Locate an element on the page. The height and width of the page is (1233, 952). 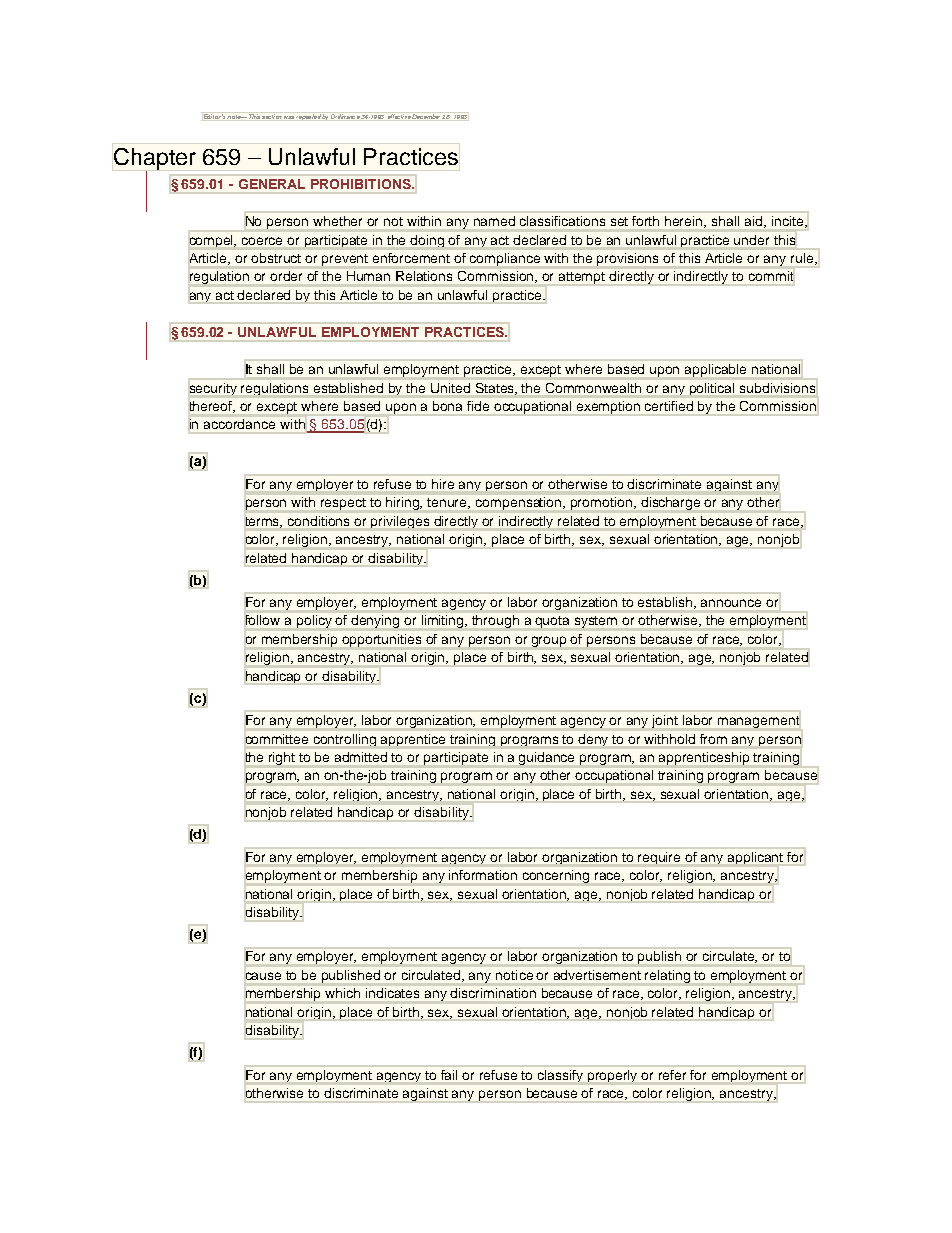
aid is located at coordinates (755, 222).
